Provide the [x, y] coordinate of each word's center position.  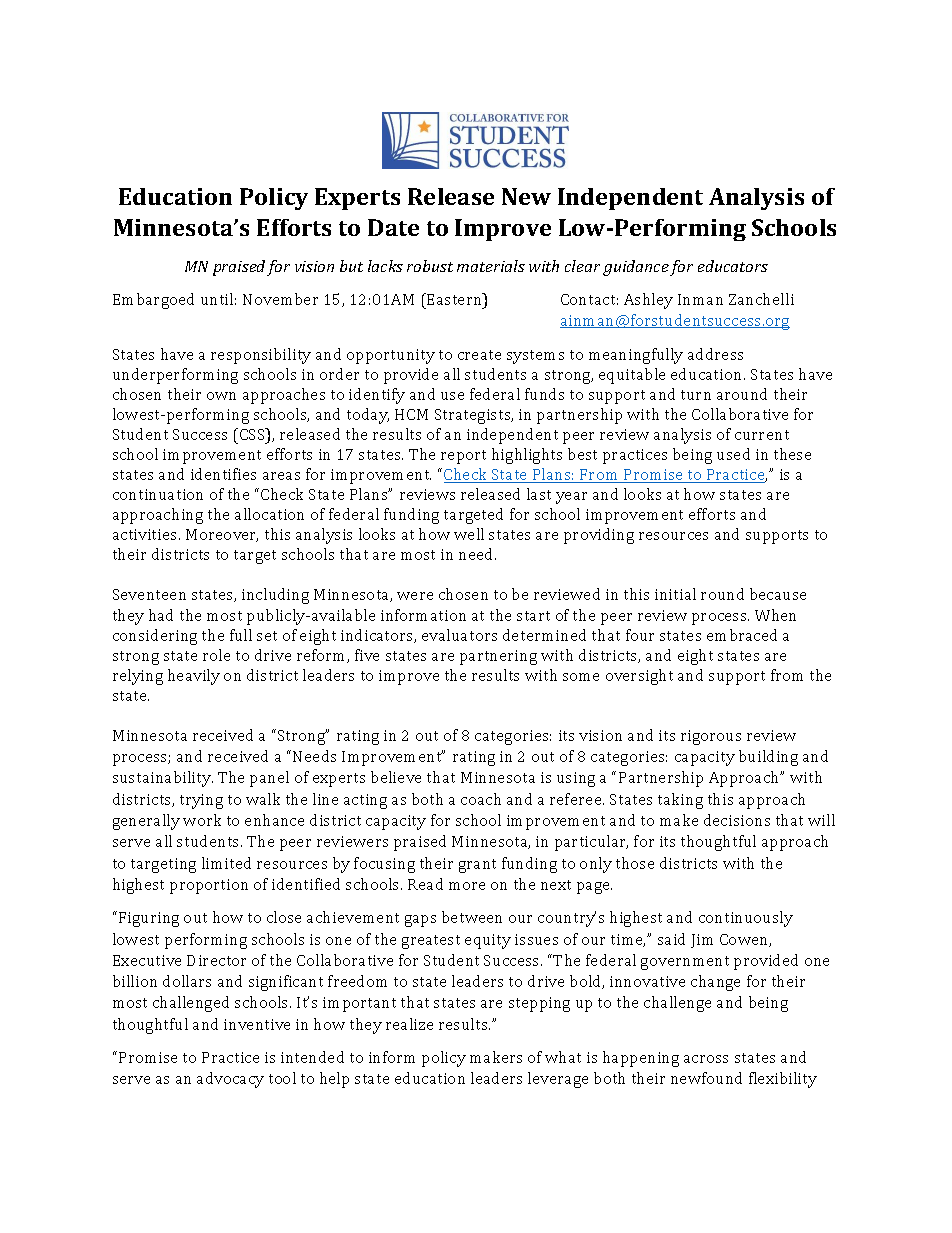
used [733, 454]
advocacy [230, 1080]
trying [201, 801]
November [280, 299]
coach [481, 799]
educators [733, 266]
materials [491, 266]
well [469, 534]
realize [409, 1024]
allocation [269, 514]
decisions [737, 820]
